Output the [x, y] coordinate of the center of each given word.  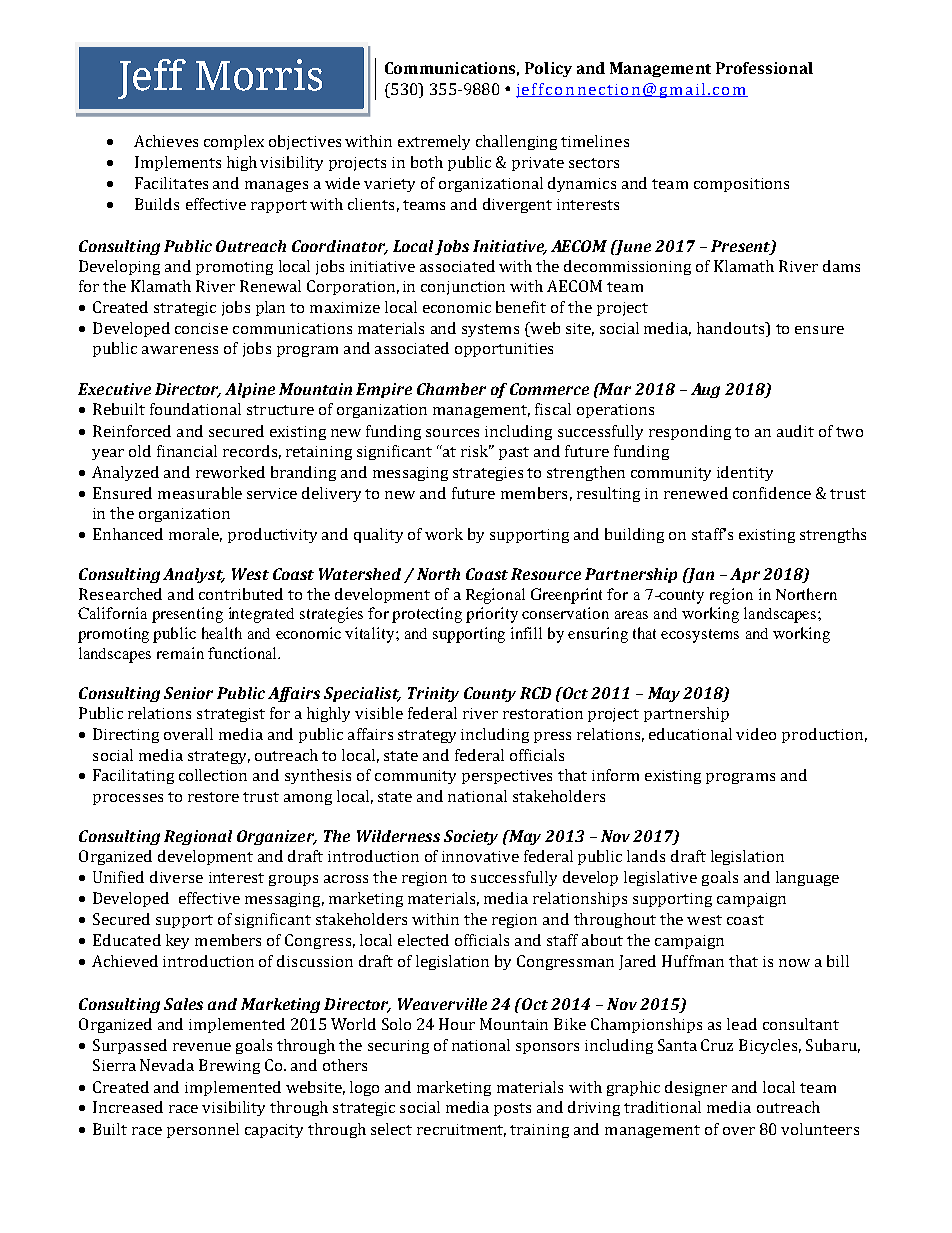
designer [696, 1088]
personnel [203, 1130]
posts [512, 1109]
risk [476, 451]
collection [213, 775]
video [756, 734]
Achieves [166, 141]
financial [187, 451]
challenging [516, 142]
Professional [764, 68]
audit [795, 431]
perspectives [507, 777]
